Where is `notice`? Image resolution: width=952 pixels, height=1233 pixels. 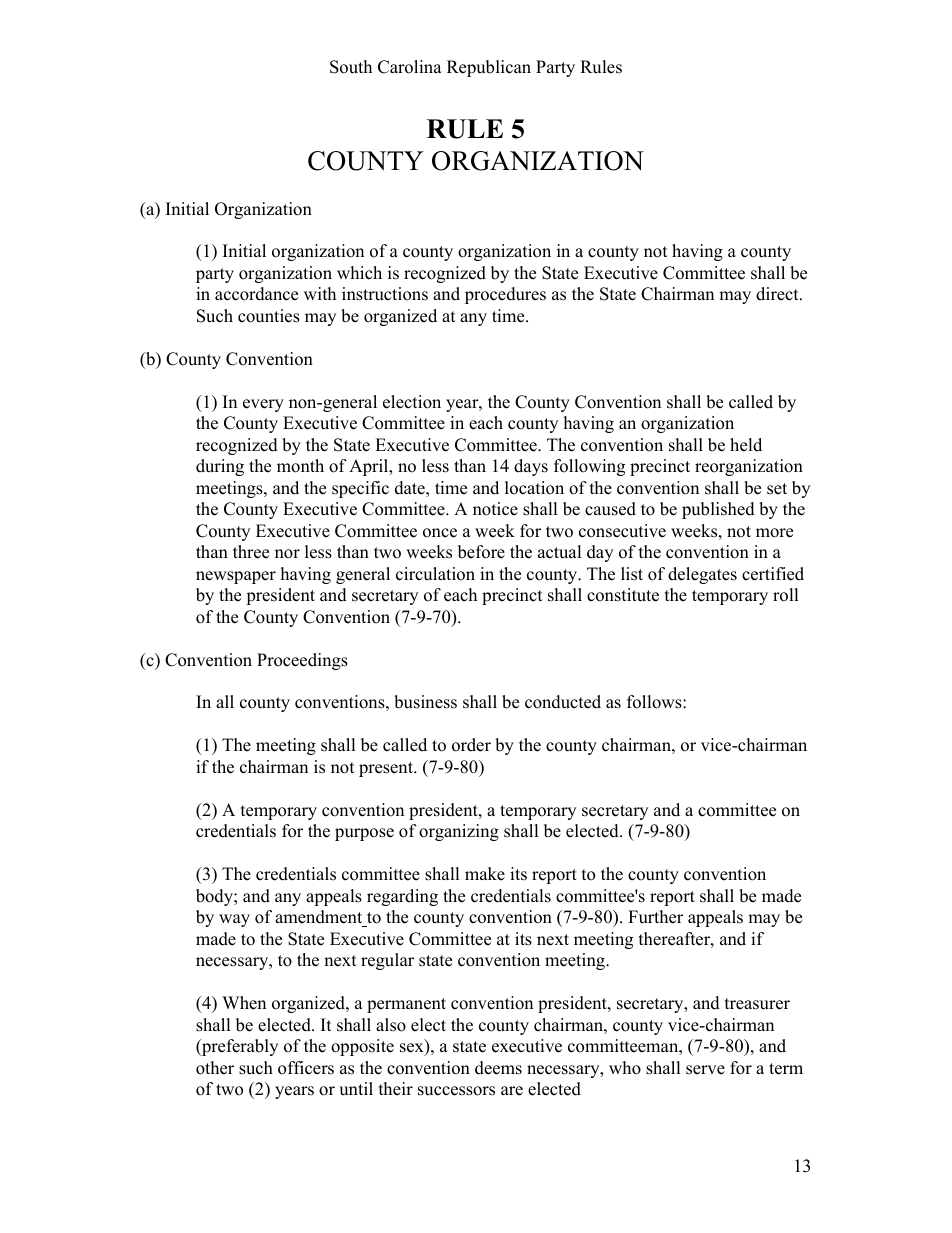
notice is located at coordinates (495, 509).
